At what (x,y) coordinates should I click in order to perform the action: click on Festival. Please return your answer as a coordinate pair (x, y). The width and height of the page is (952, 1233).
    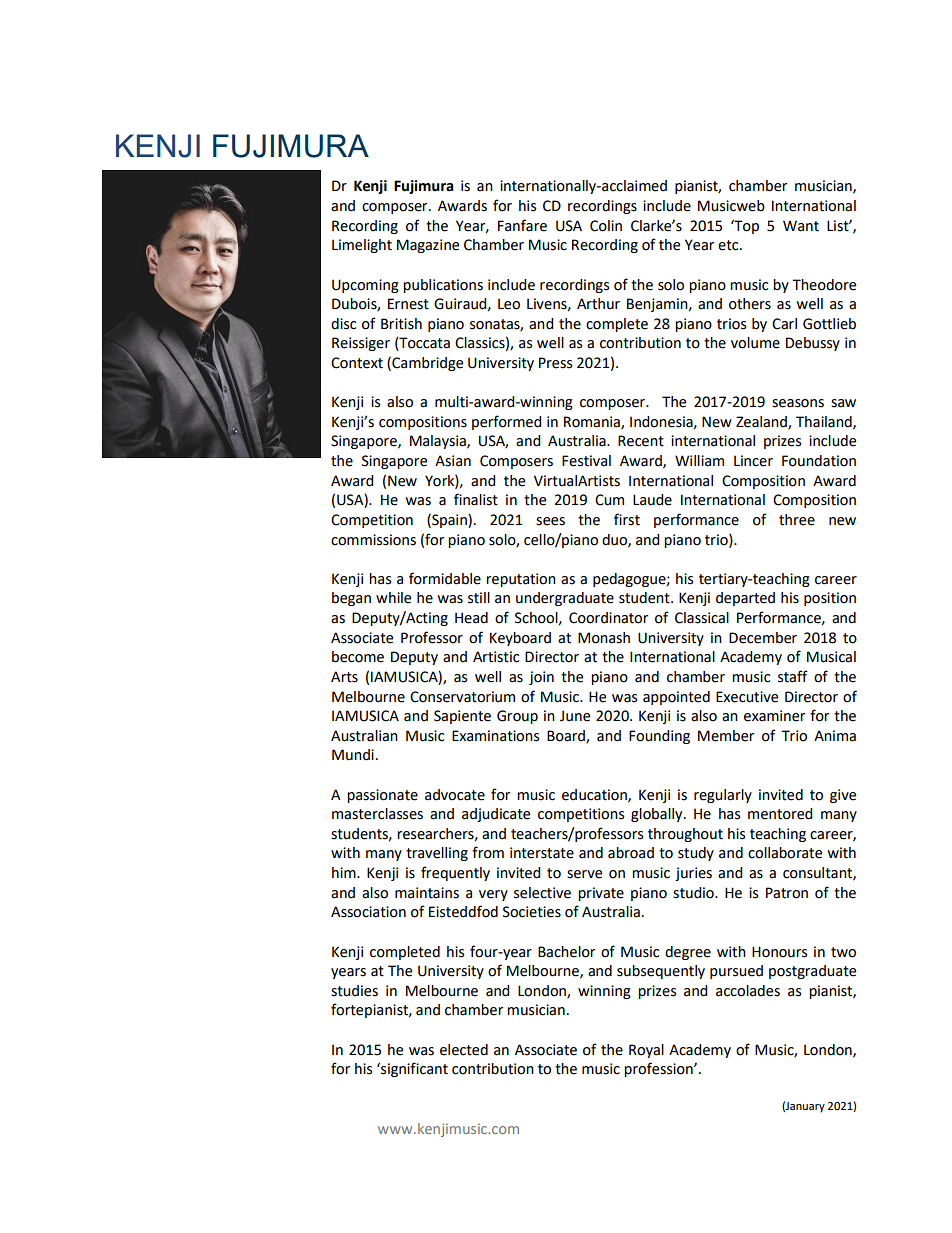
    Looking at the image, I should click on (586, 461).
